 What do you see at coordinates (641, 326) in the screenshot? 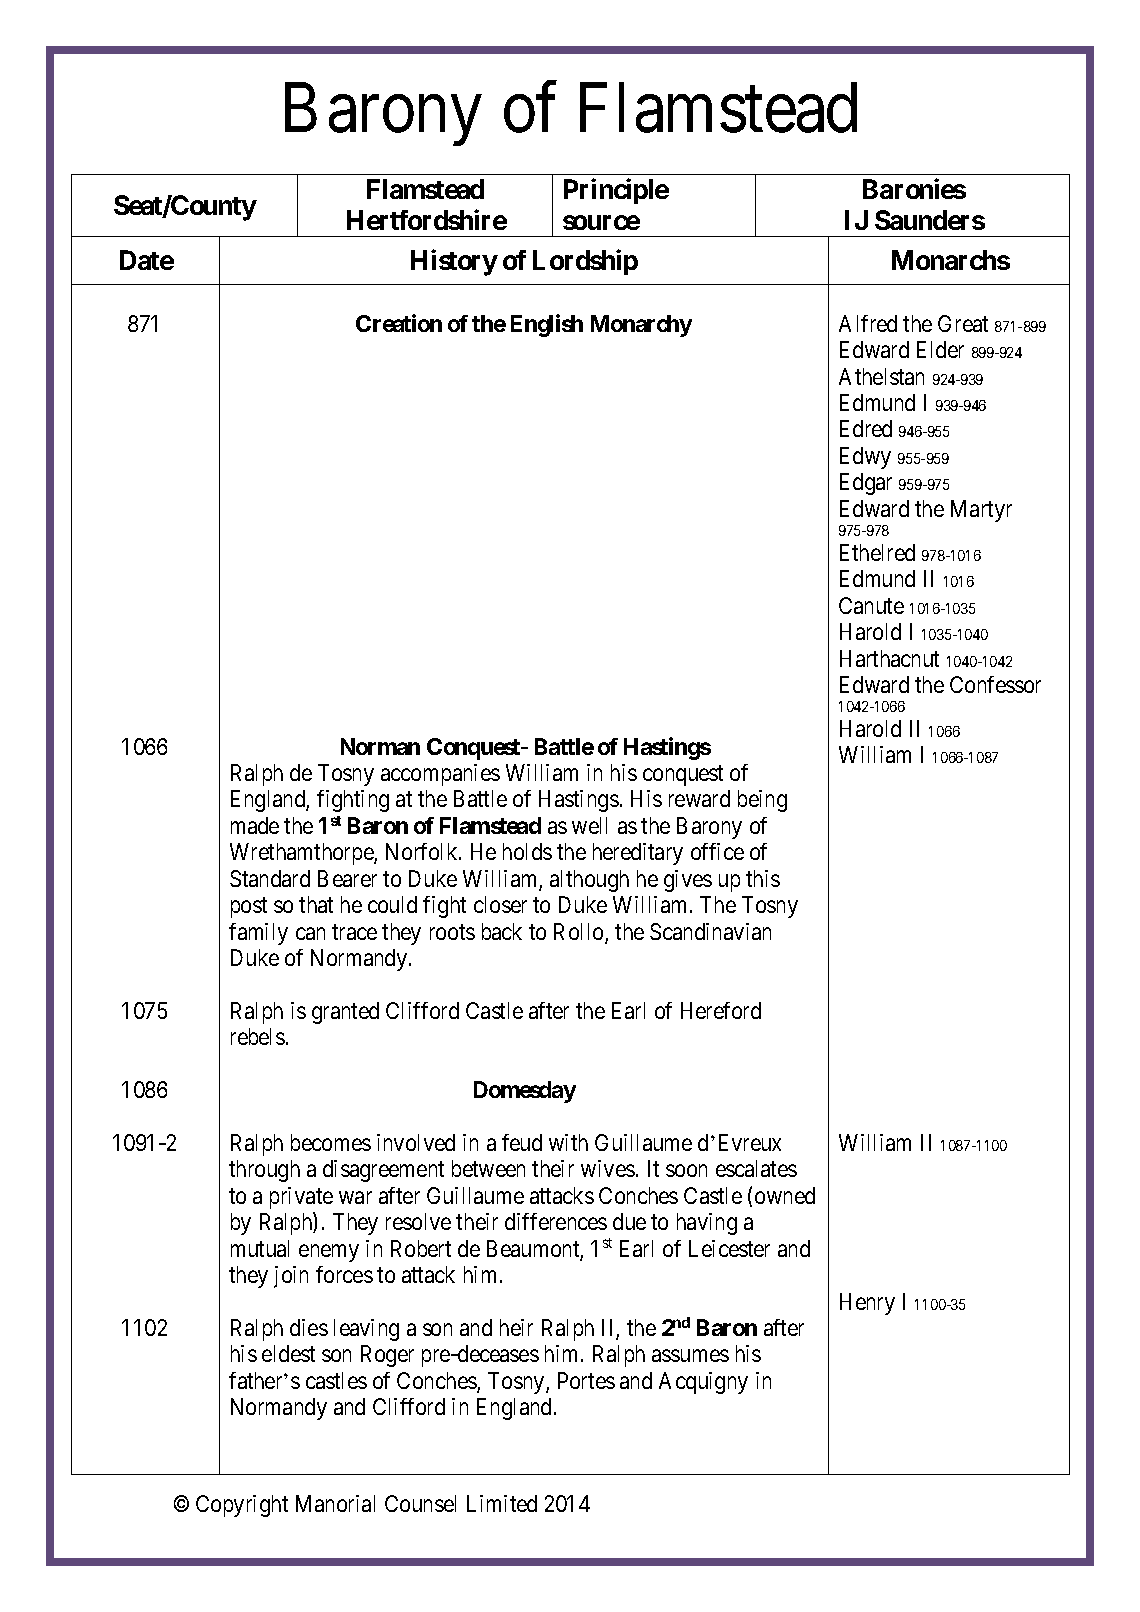
I see `Monarchy` at bounding box center [641, 326].
